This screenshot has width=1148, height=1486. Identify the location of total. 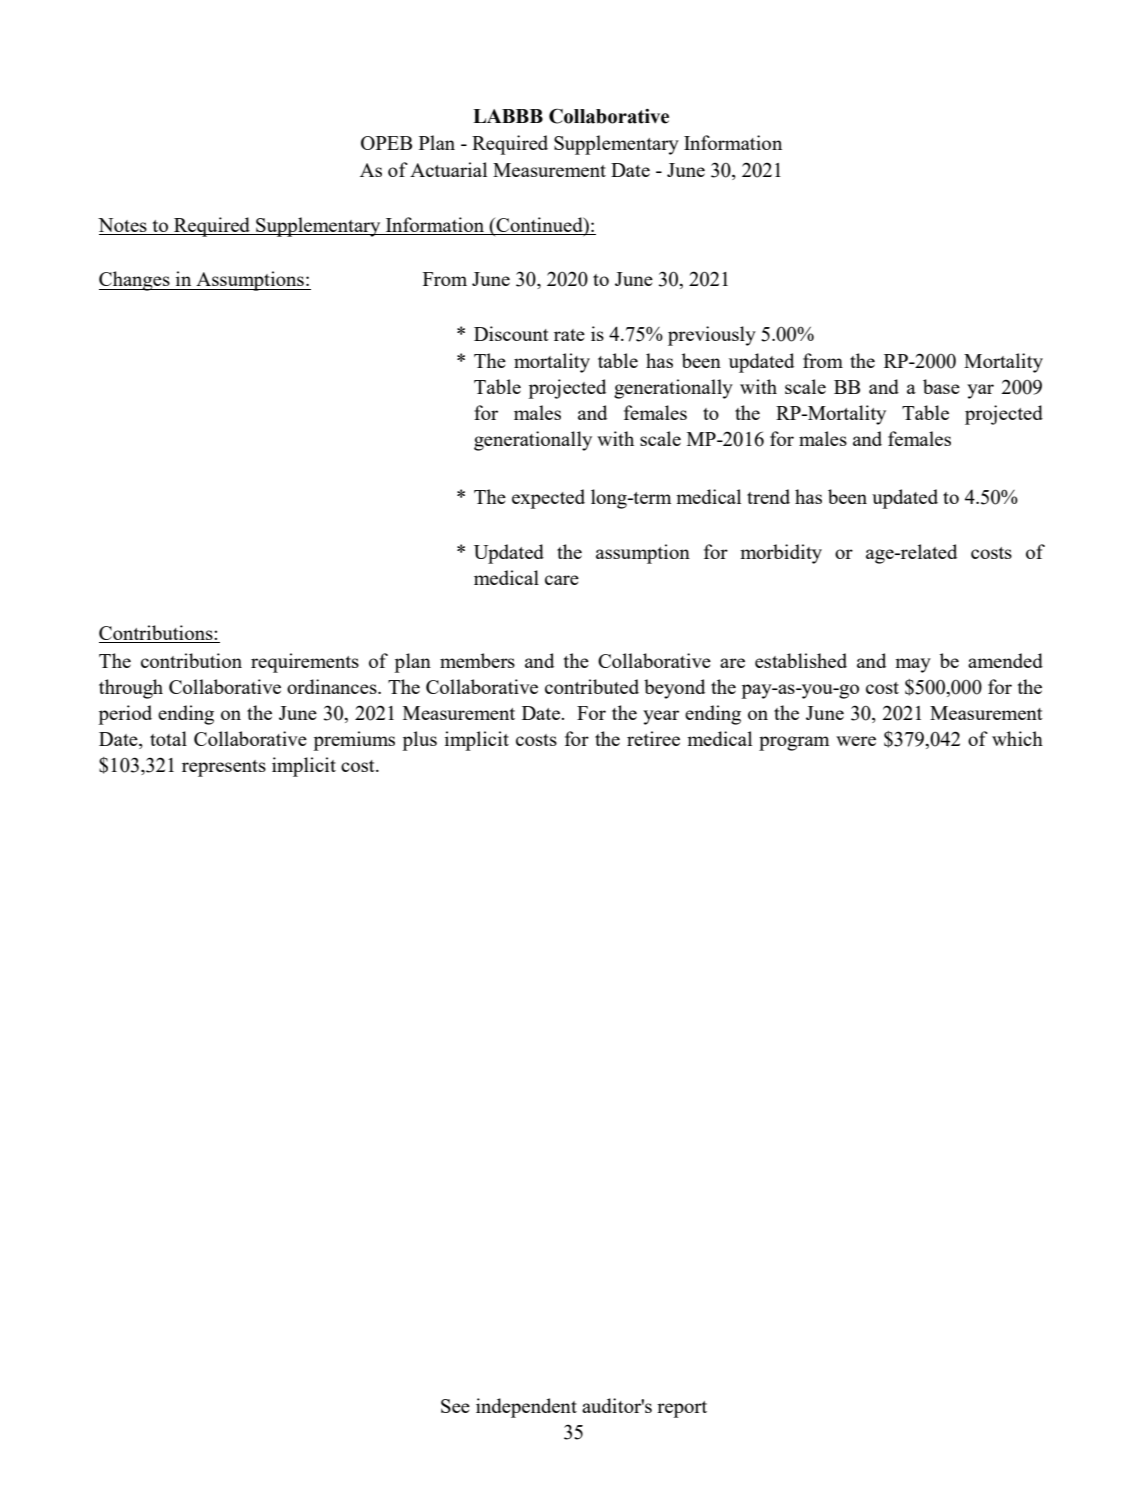
(168, 738).
